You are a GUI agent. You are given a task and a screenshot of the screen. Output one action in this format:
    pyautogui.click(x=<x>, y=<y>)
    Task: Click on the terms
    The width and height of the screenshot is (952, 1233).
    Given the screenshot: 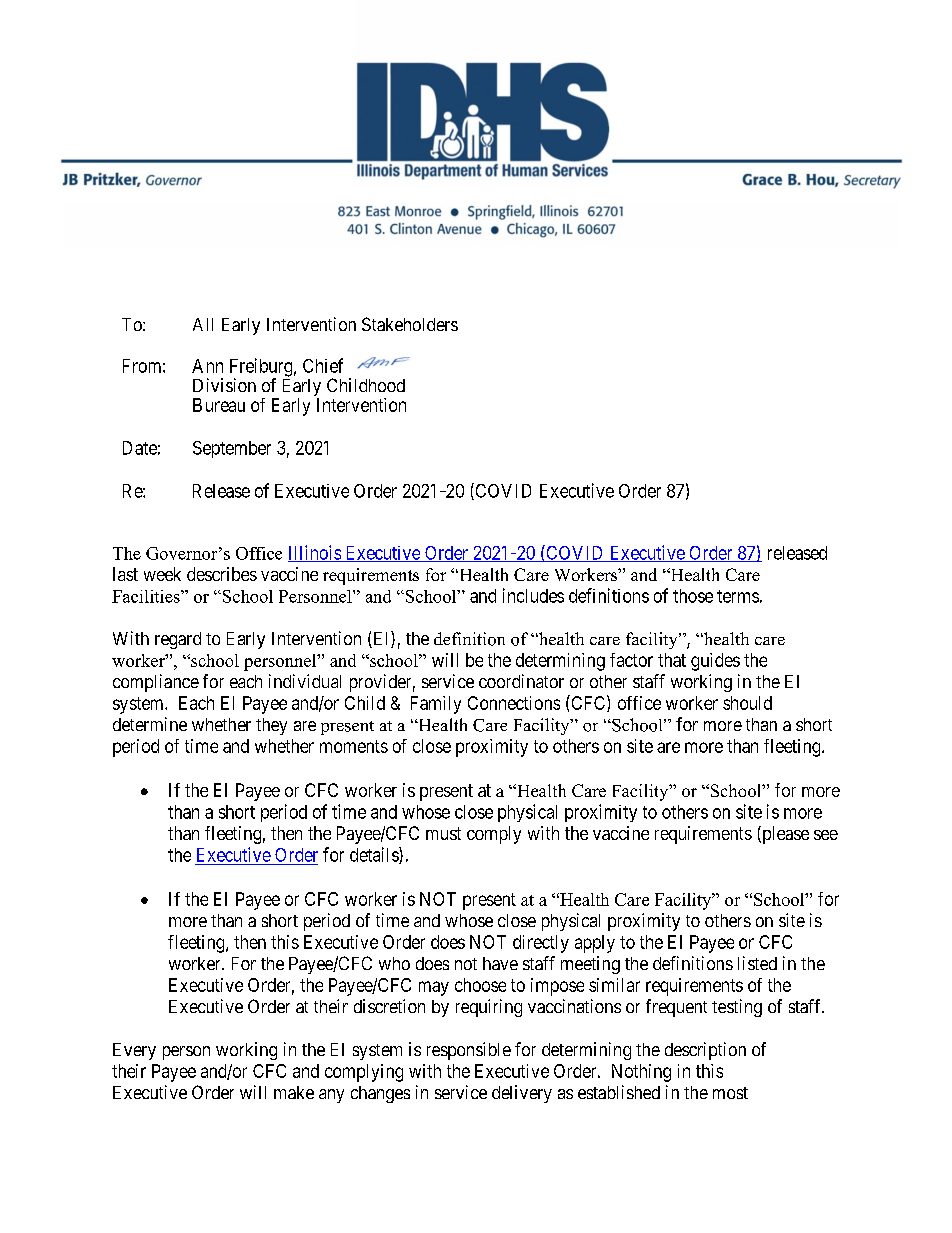 What is the action you would take?
    pyautogui.click(x=738, y=596)
